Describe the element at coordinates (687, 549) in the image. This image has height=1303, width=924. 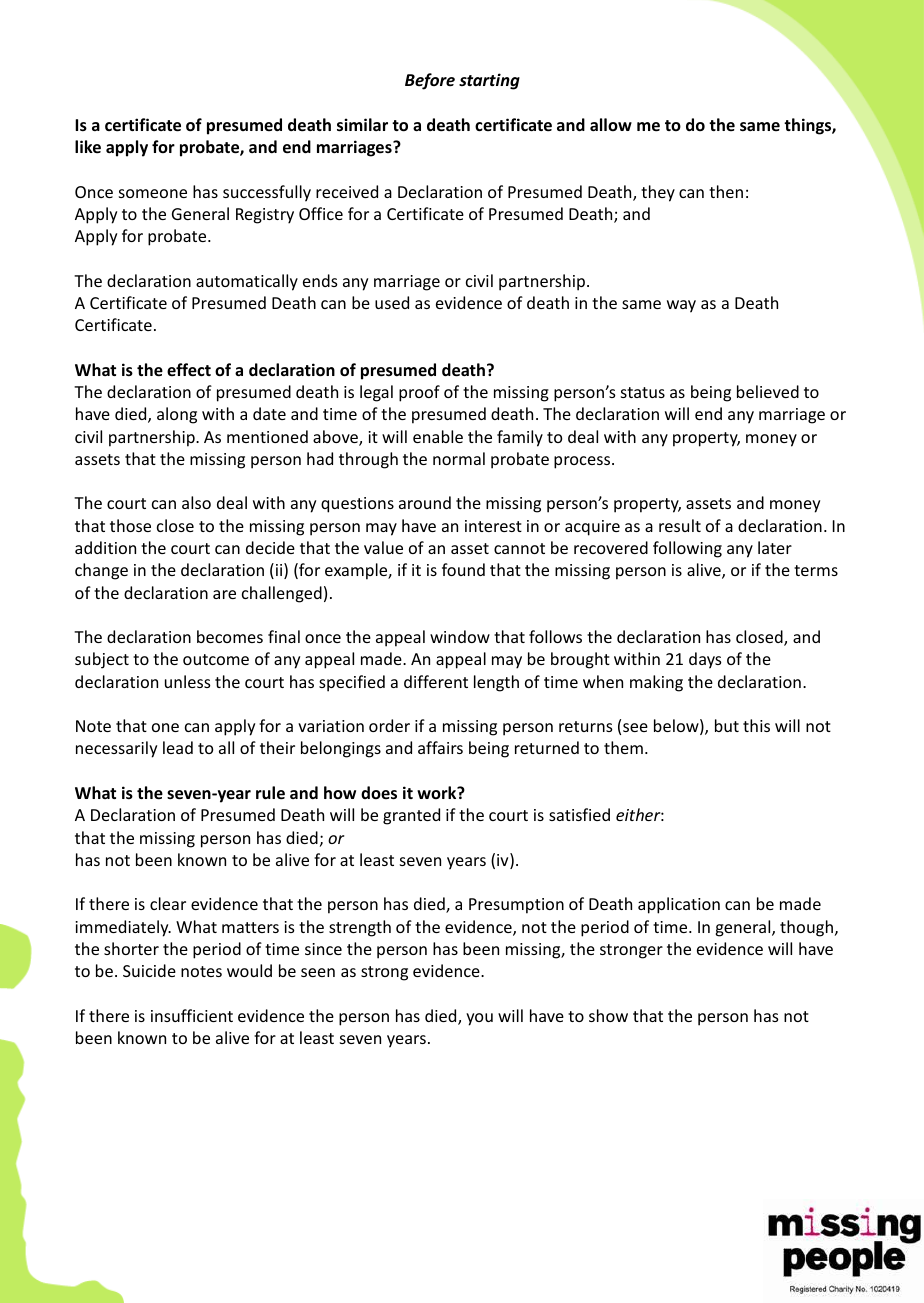
I see `following` at that location.
